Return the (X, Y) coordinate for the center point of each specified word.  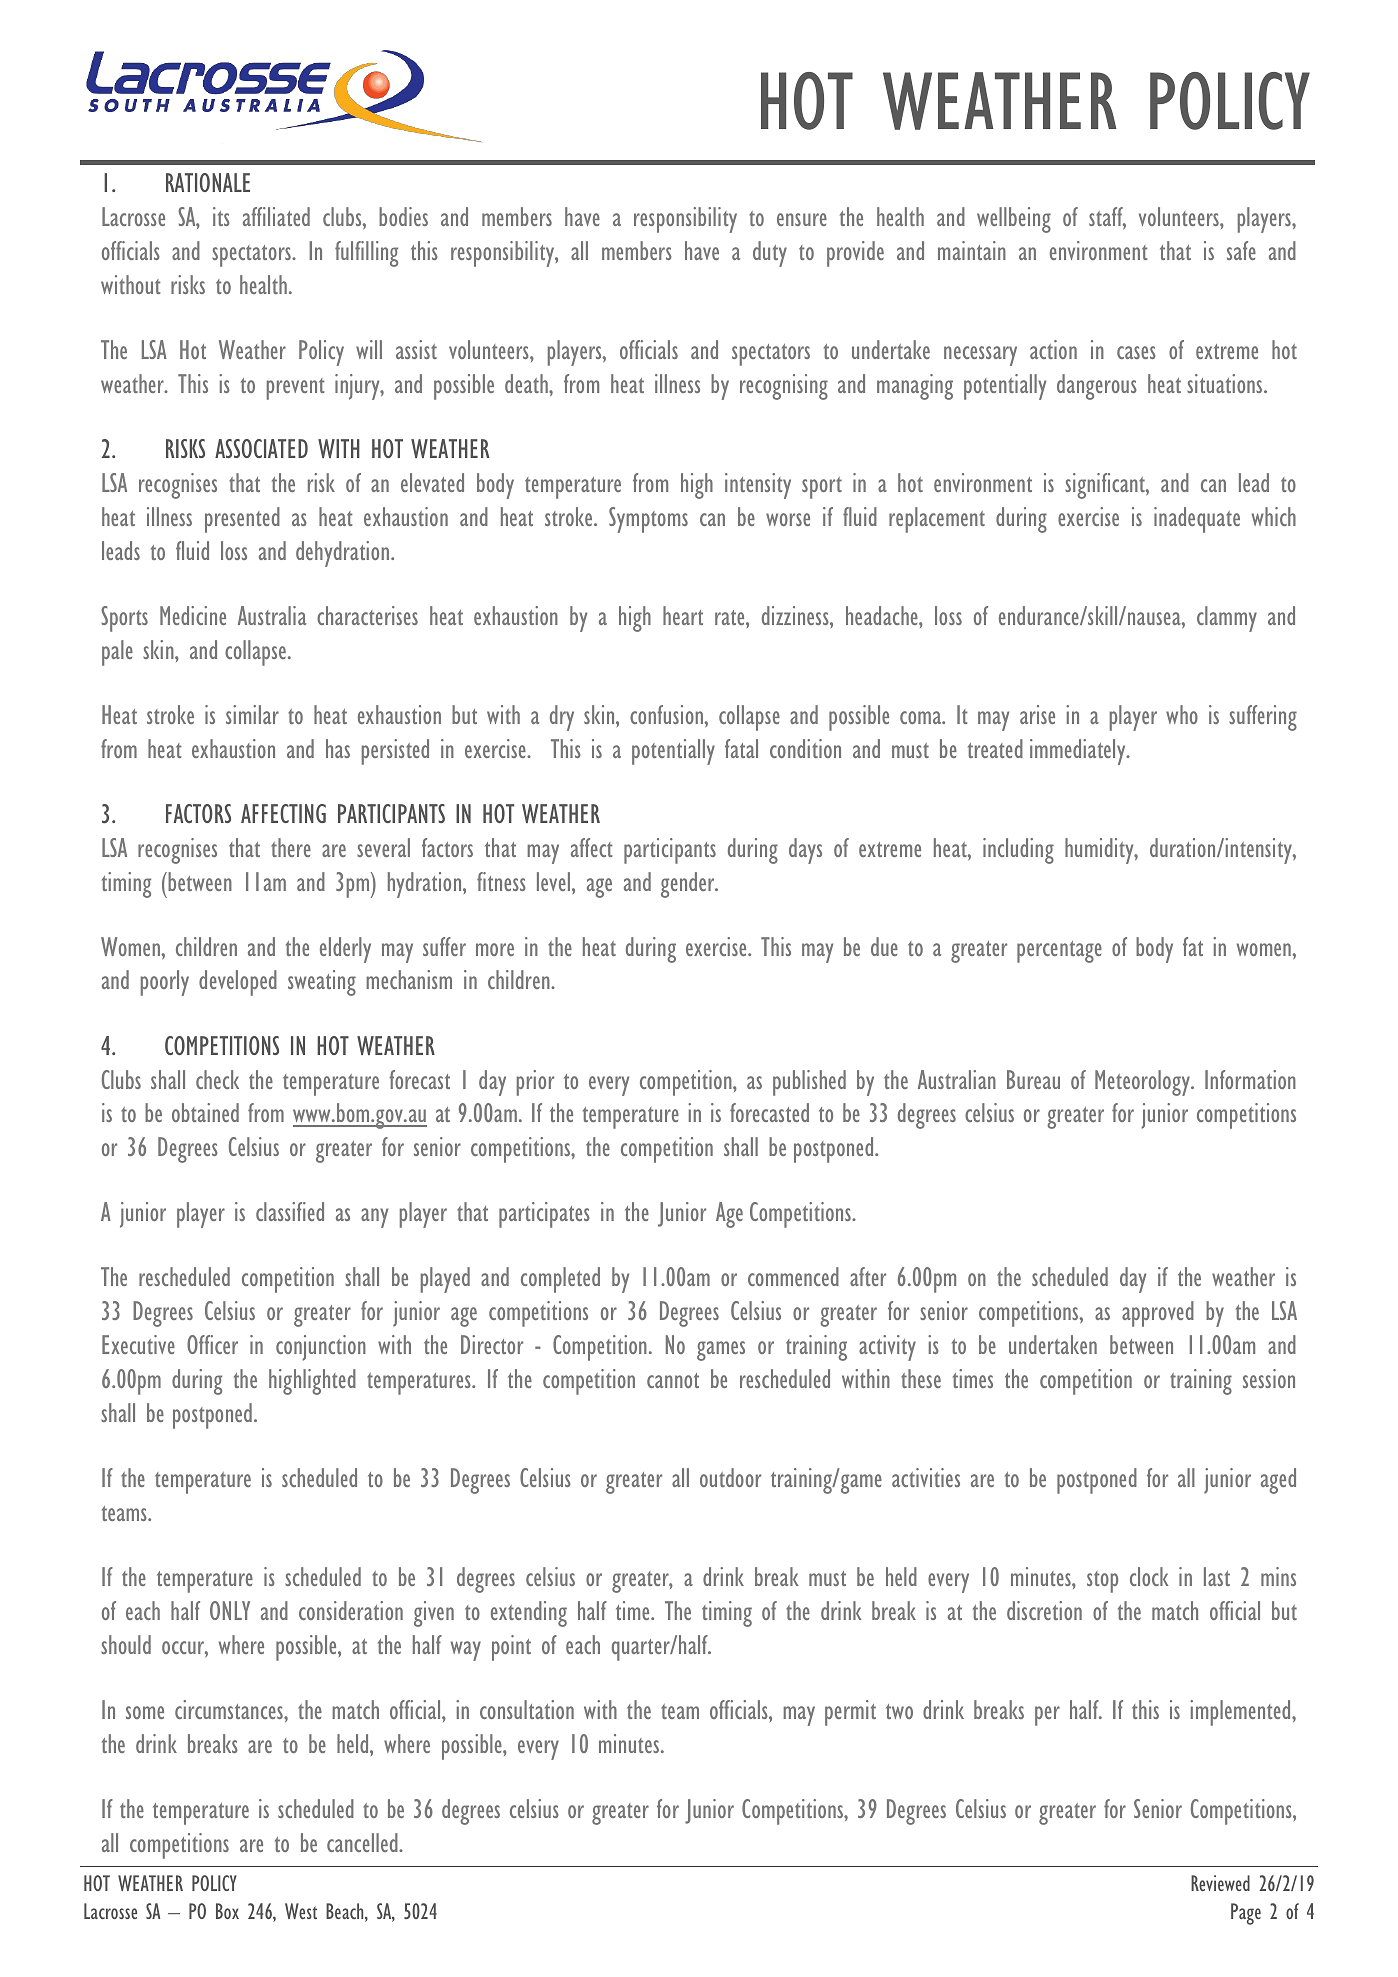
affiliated (276, 216)
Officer (212, 1344)
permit (850, 1713)
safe (1241, 250)
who (1182, 714)
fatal (741, 748)
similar (252, 714)
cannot (673, 1380)
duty (770, 254)
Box (227, 1911)
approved (1158, 1314)
